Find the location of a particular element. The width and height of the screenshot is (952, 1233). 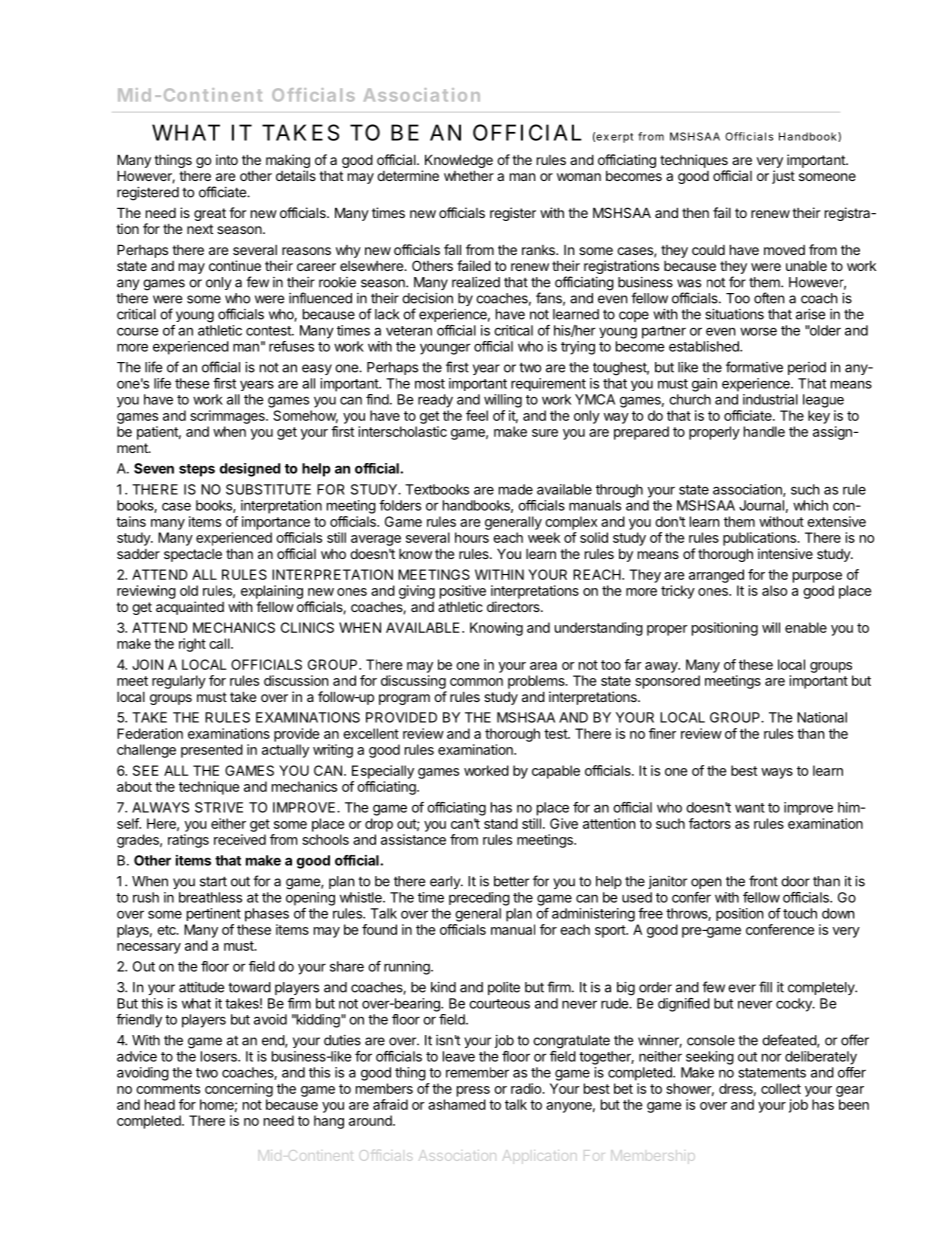

whether is located at coordinates (469, 175).
